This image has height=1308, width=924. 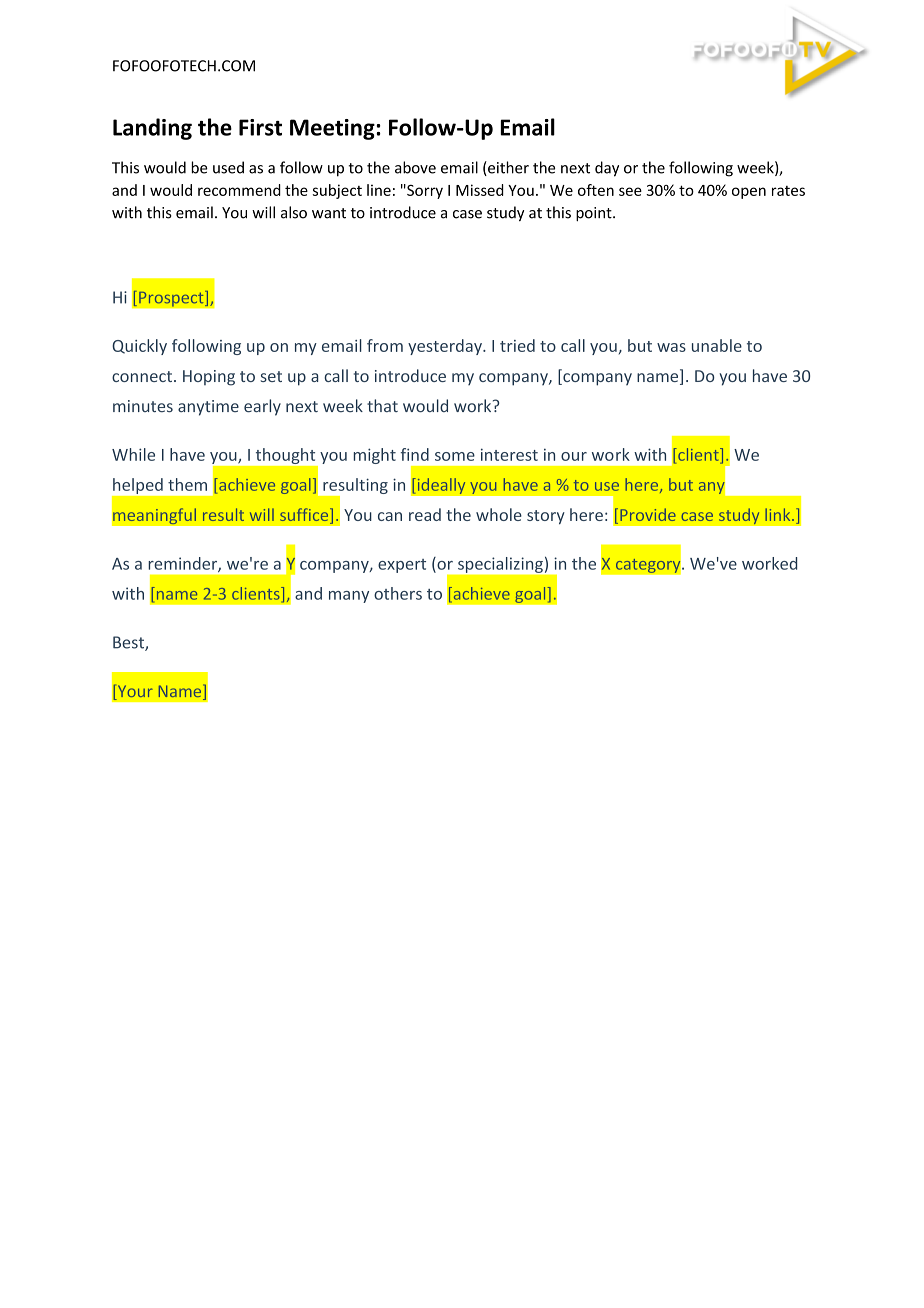 I want to click on unable, so click(x=717, y=345).
